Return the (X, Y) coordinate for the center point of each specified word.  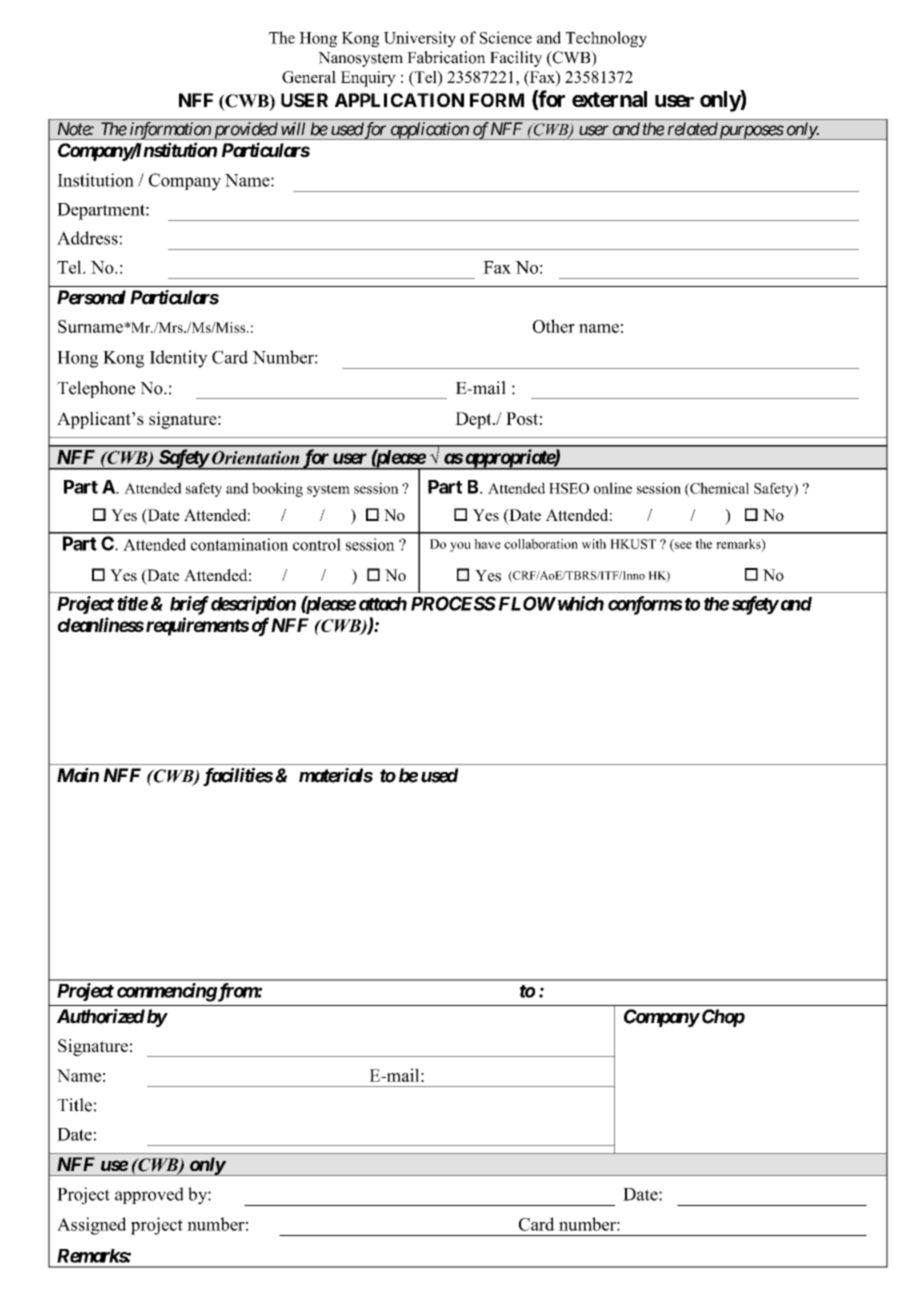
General (309, 77)
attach (383, 604)
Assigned (92, 1226)
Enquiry (368, 79)
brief (189, 605)
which (579, 603)
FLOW (527, 603)
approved (149, 1195)
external (609, 99)
